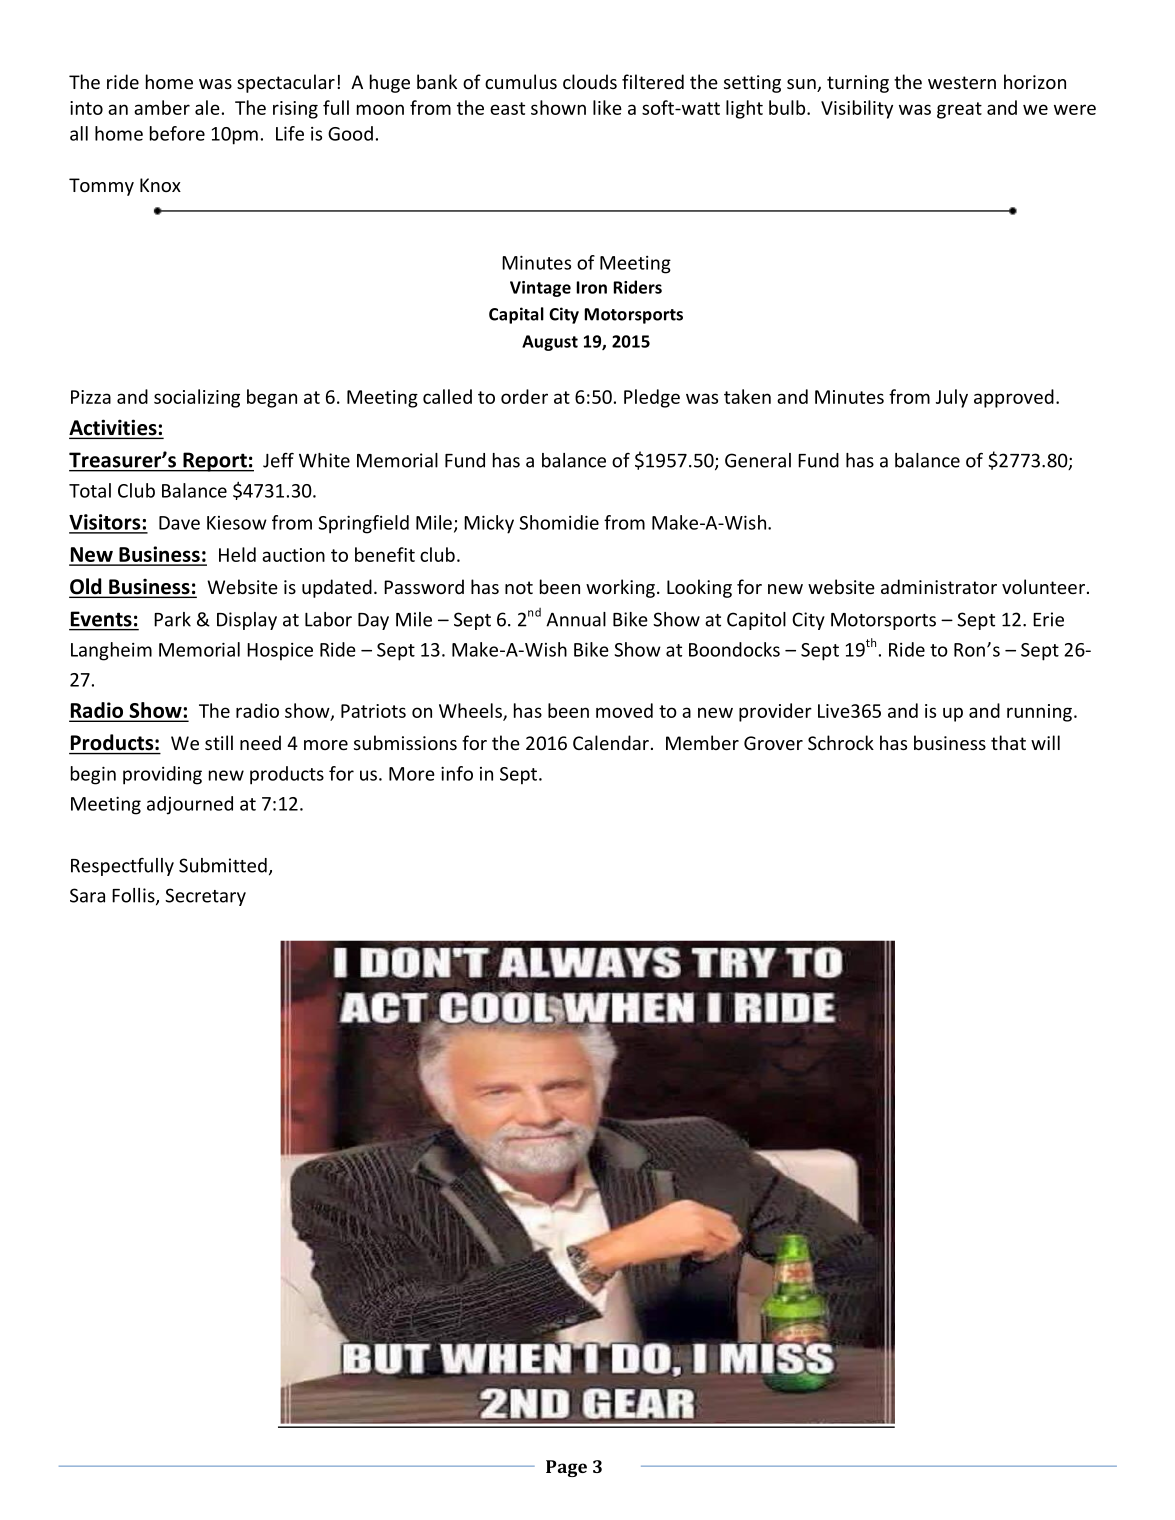 The height and width of the image is (1520, 1175). Describe the element at coordinates (205, 897) in the image. I see `Secretary` at that location.
